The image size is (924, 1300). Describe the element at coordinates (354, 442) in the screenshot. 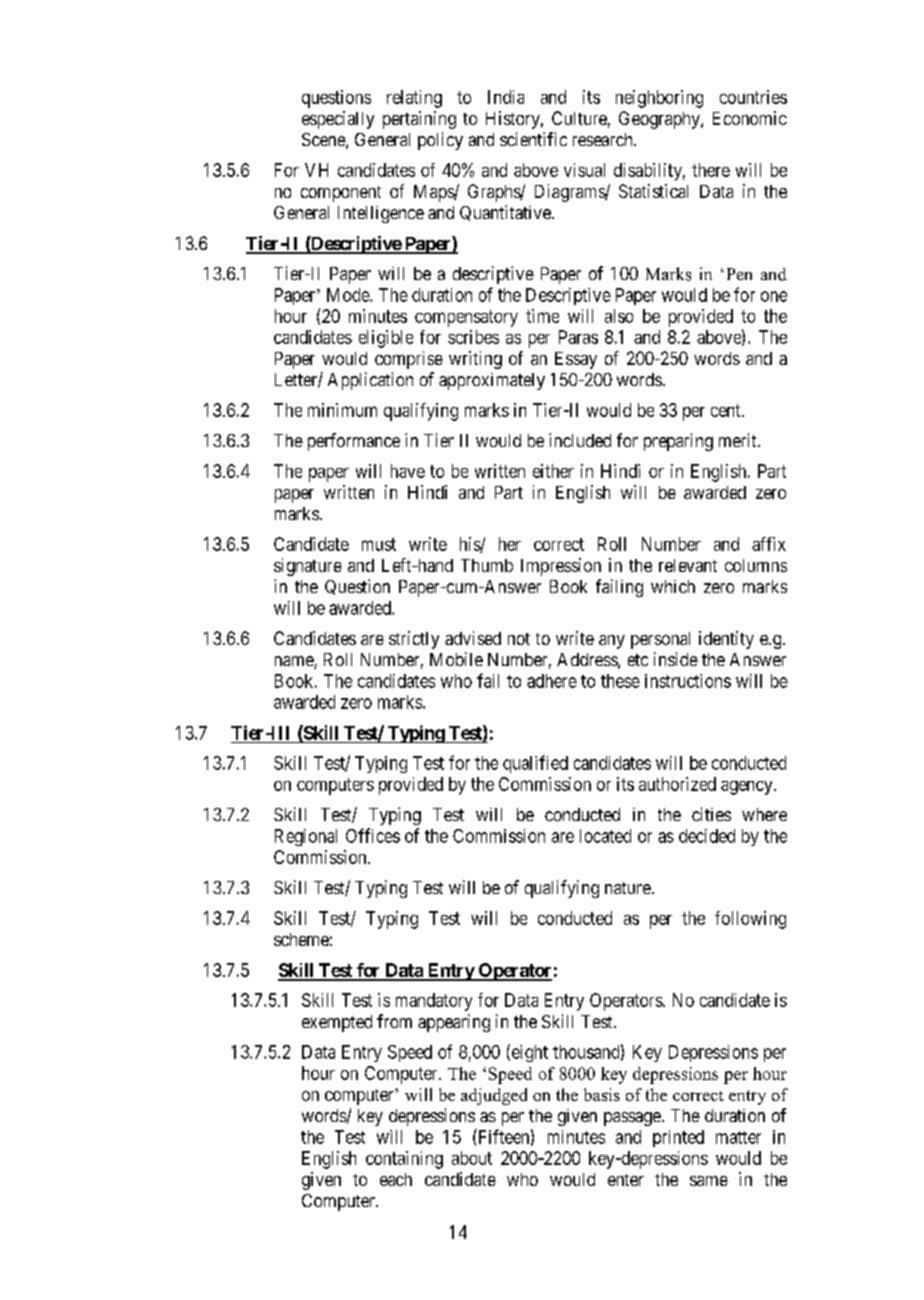

I see `performance` at that location.
